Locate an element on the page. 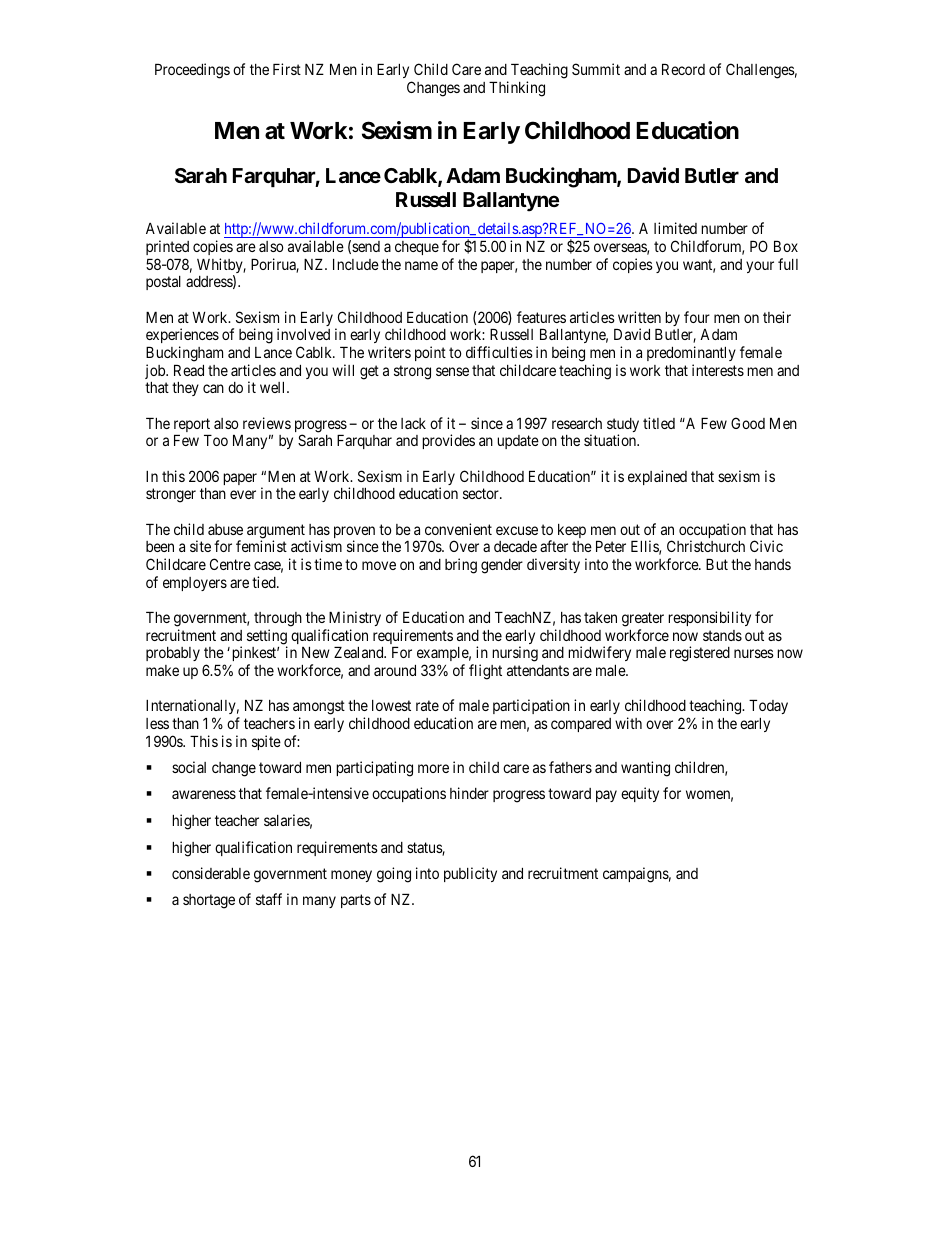 Image resolution: width=952 pixels, height=1233 pixels. fathers is located at coordinates (570, 767).
